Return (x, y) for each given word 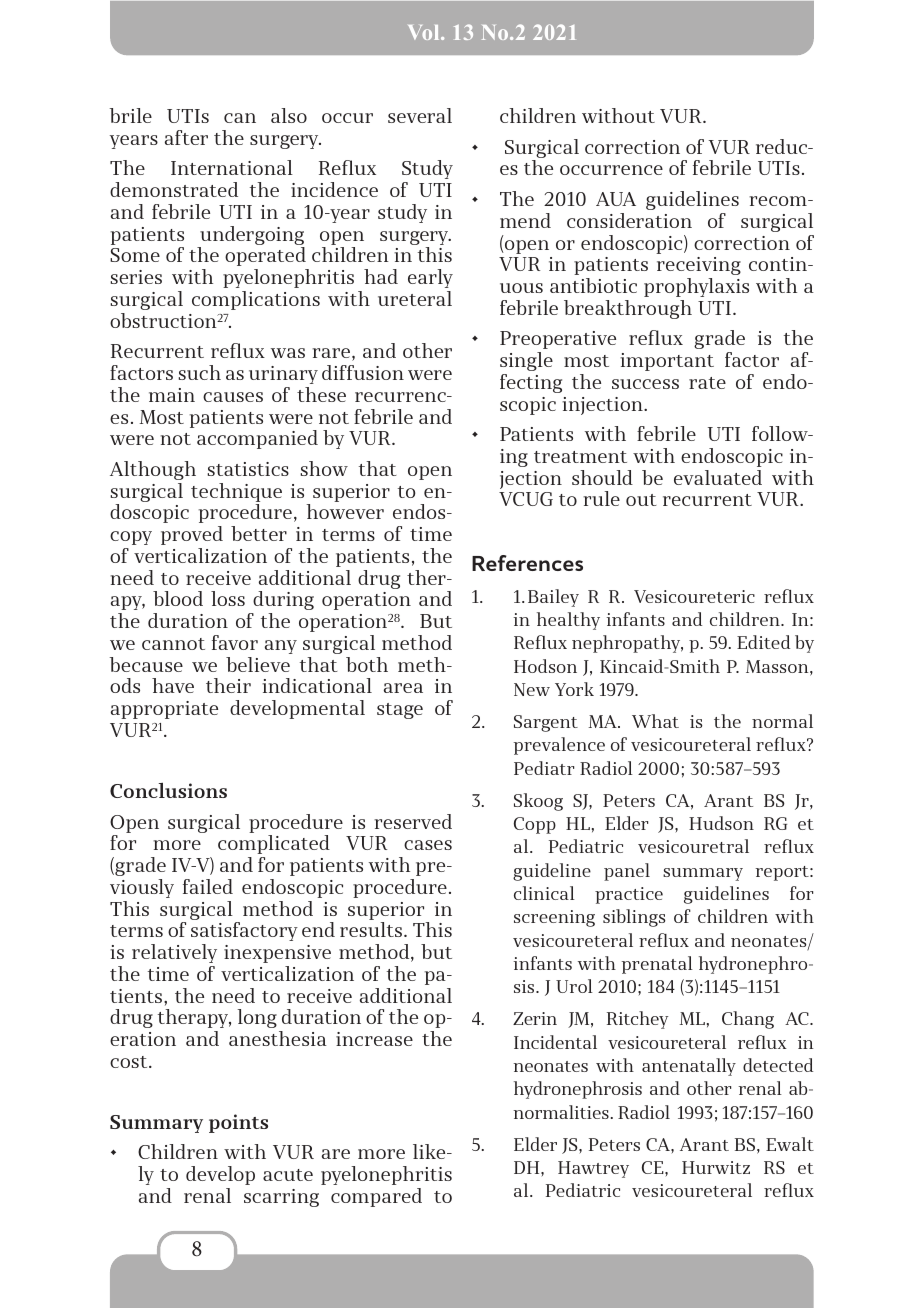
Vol (425, 32)
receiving (699, 266)
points (238, 1123)
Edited (763, 642)
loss (228, 598)
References (527, 563)
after (186, 137)
